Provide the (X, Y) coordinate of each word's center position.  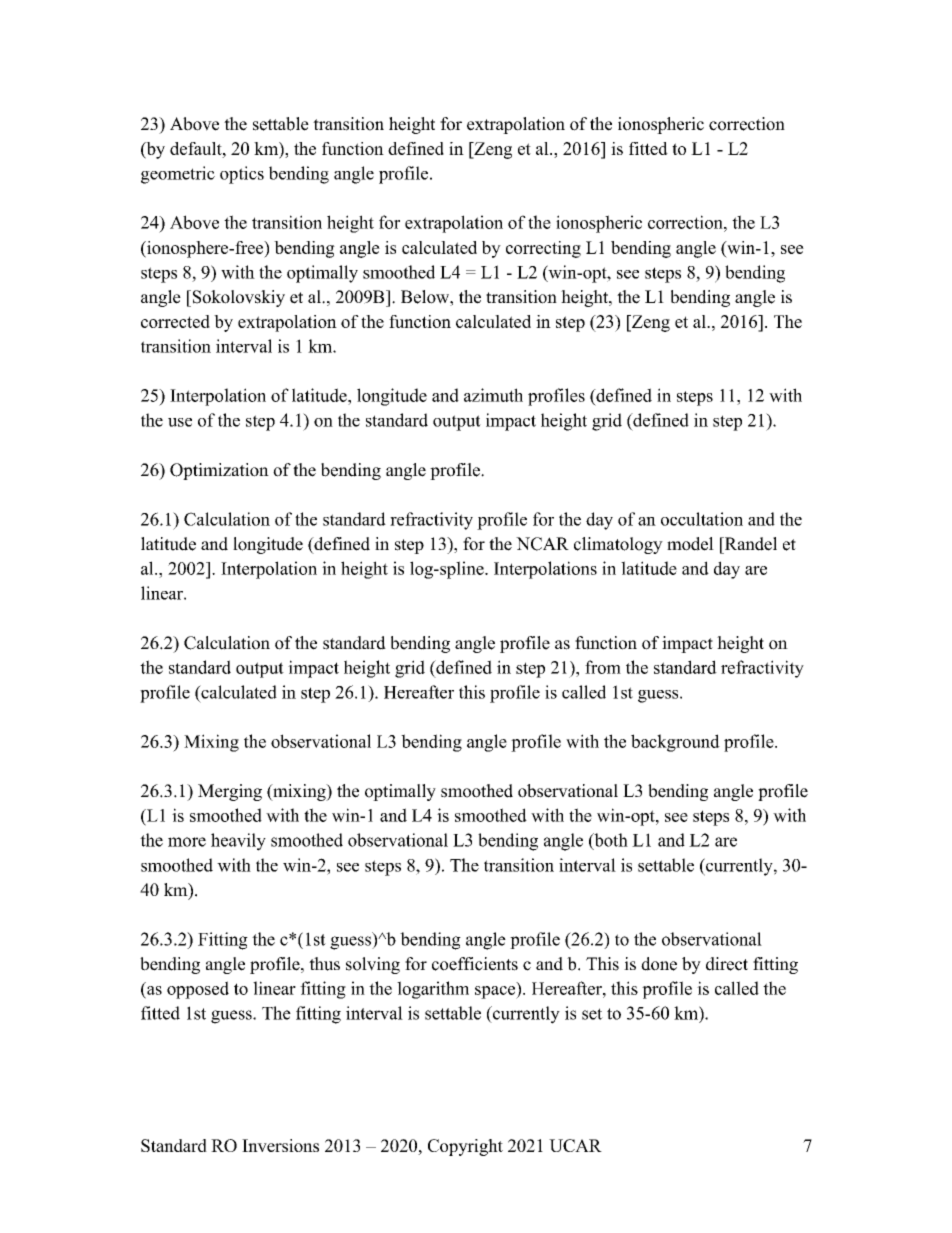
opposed (198, 990)
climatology (618, 545)
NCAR (542, 544)
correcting (543, 249)
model (690, 544)
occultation (702, 519)
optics (242, 175)
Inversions (280, 1145)
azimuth (493, 395)
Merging (230, 792)
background (675, 743)
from (603, 667)
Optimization (219, 471)
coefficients (475, 964)
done (659, 964)
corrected (175, 321)
